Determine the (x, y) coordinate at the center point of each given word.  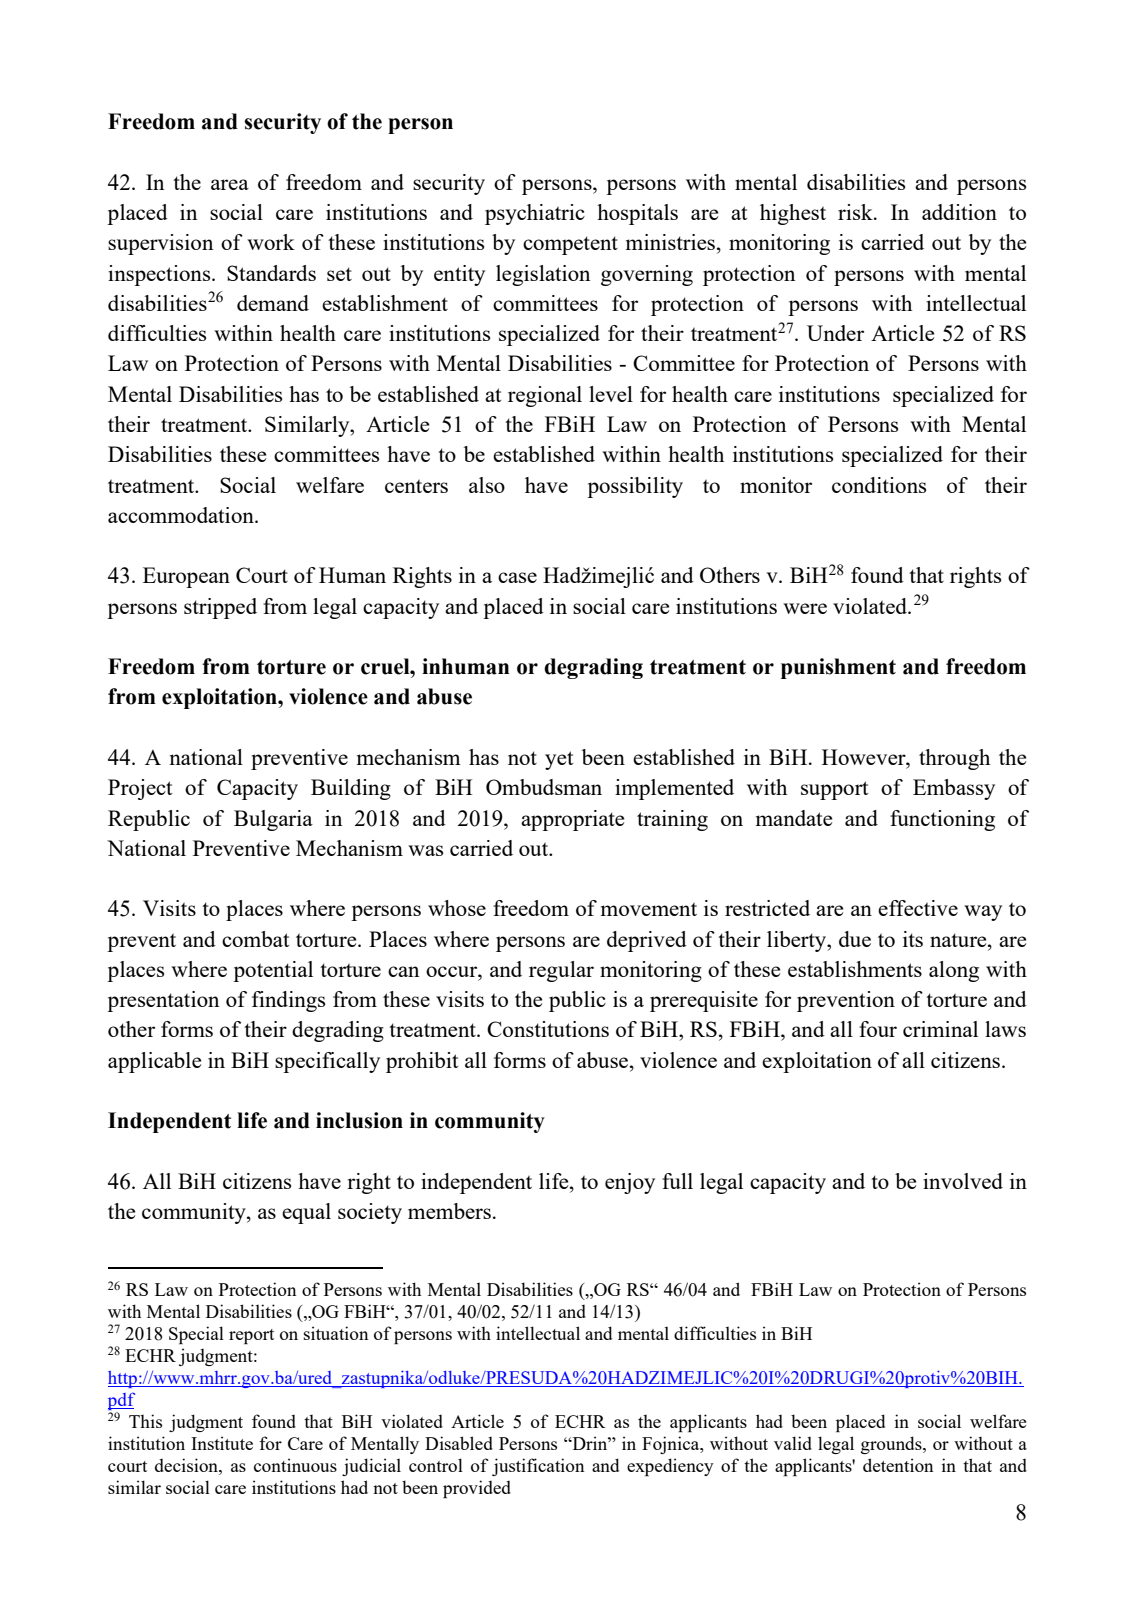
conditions (879, 485)
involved (963, 1181)
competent (570, 245)
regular (561, 971)
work (271, 242)
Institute (222, 1443)
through (954, 759)
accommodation (182, 515)
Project (140, 789)
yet (559, 760)
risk (856, 212)
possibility (635, 487)
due (855, 939)
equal (306, 1213)
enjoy (630, 1183)
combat (255, 939)
